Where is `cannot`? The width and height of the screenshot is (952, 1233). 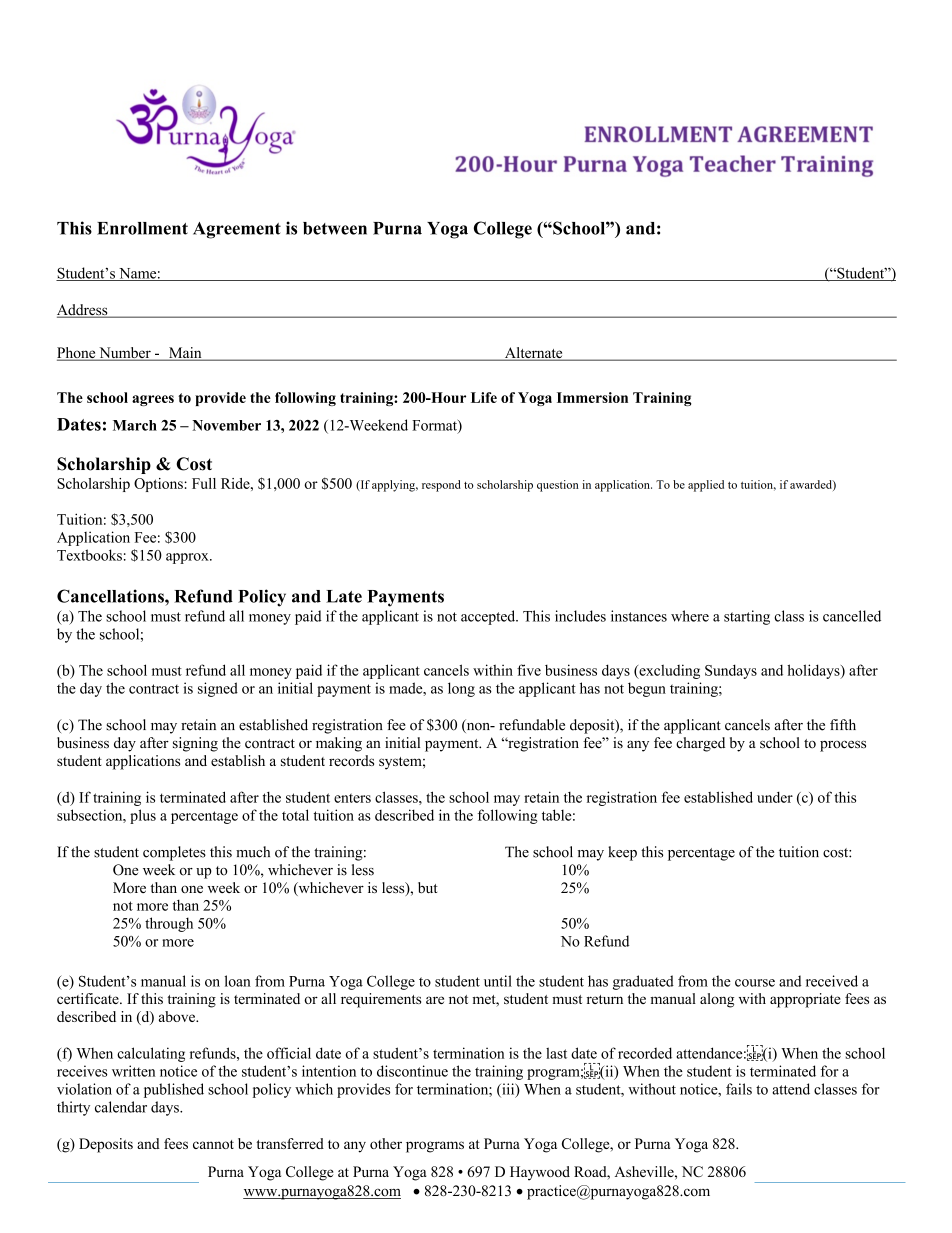 cannot is located at coordinates (213, 1144).
